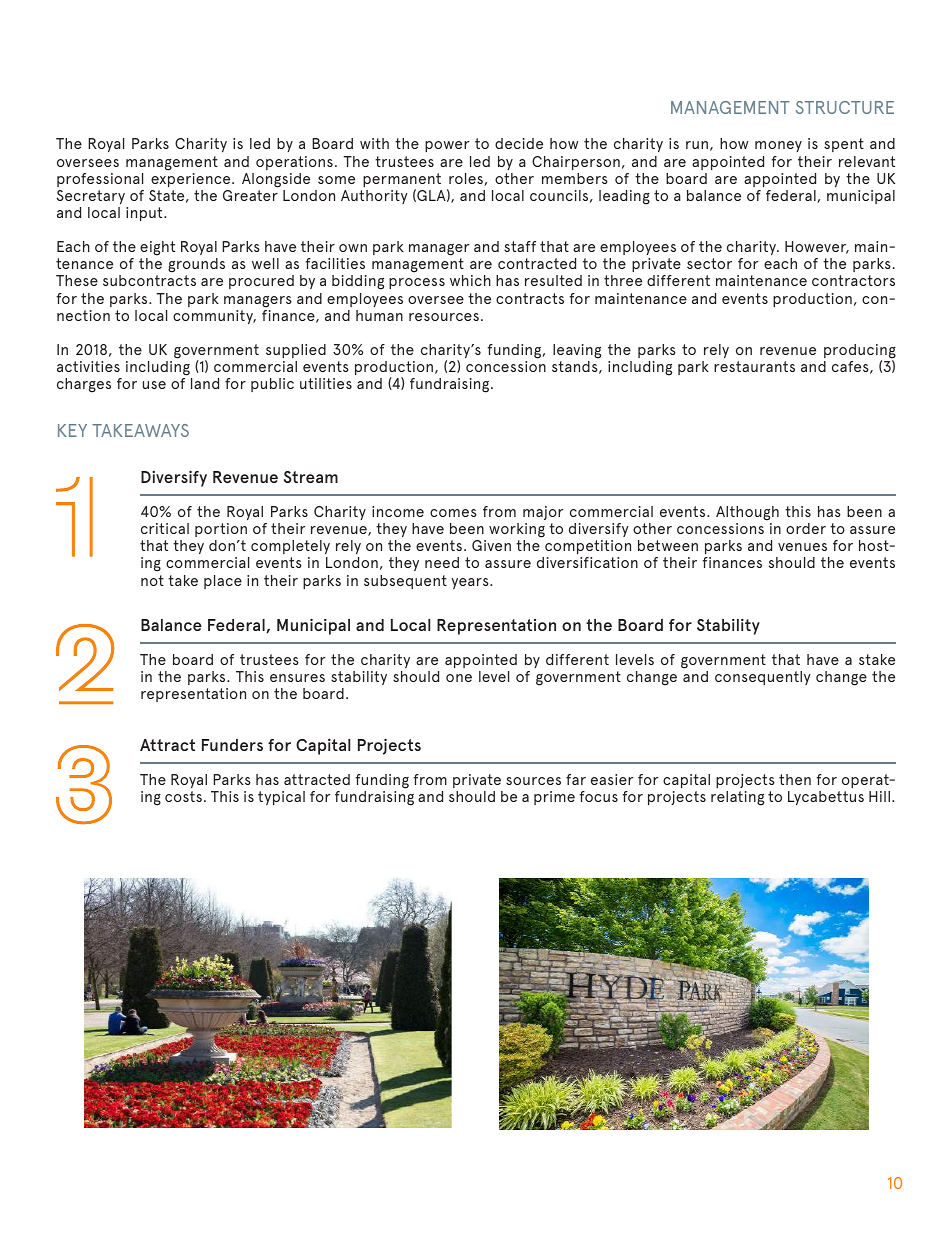 The height and width of the page is (1233, 952). I want to click on contractors, so click(853, 280).
